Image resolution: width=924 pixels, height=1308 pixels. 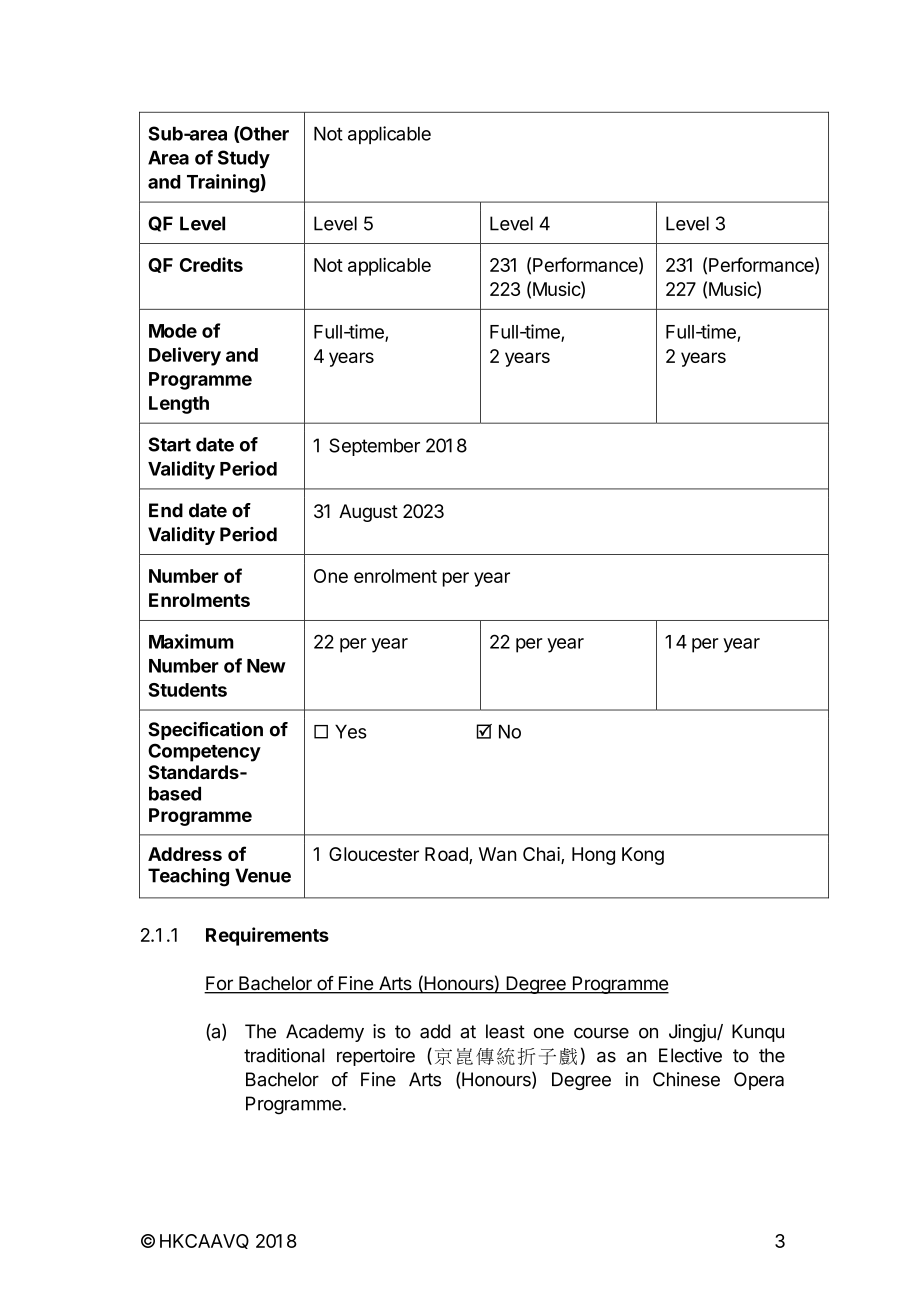 I want to click on Study, so click(x=244, y=159).
